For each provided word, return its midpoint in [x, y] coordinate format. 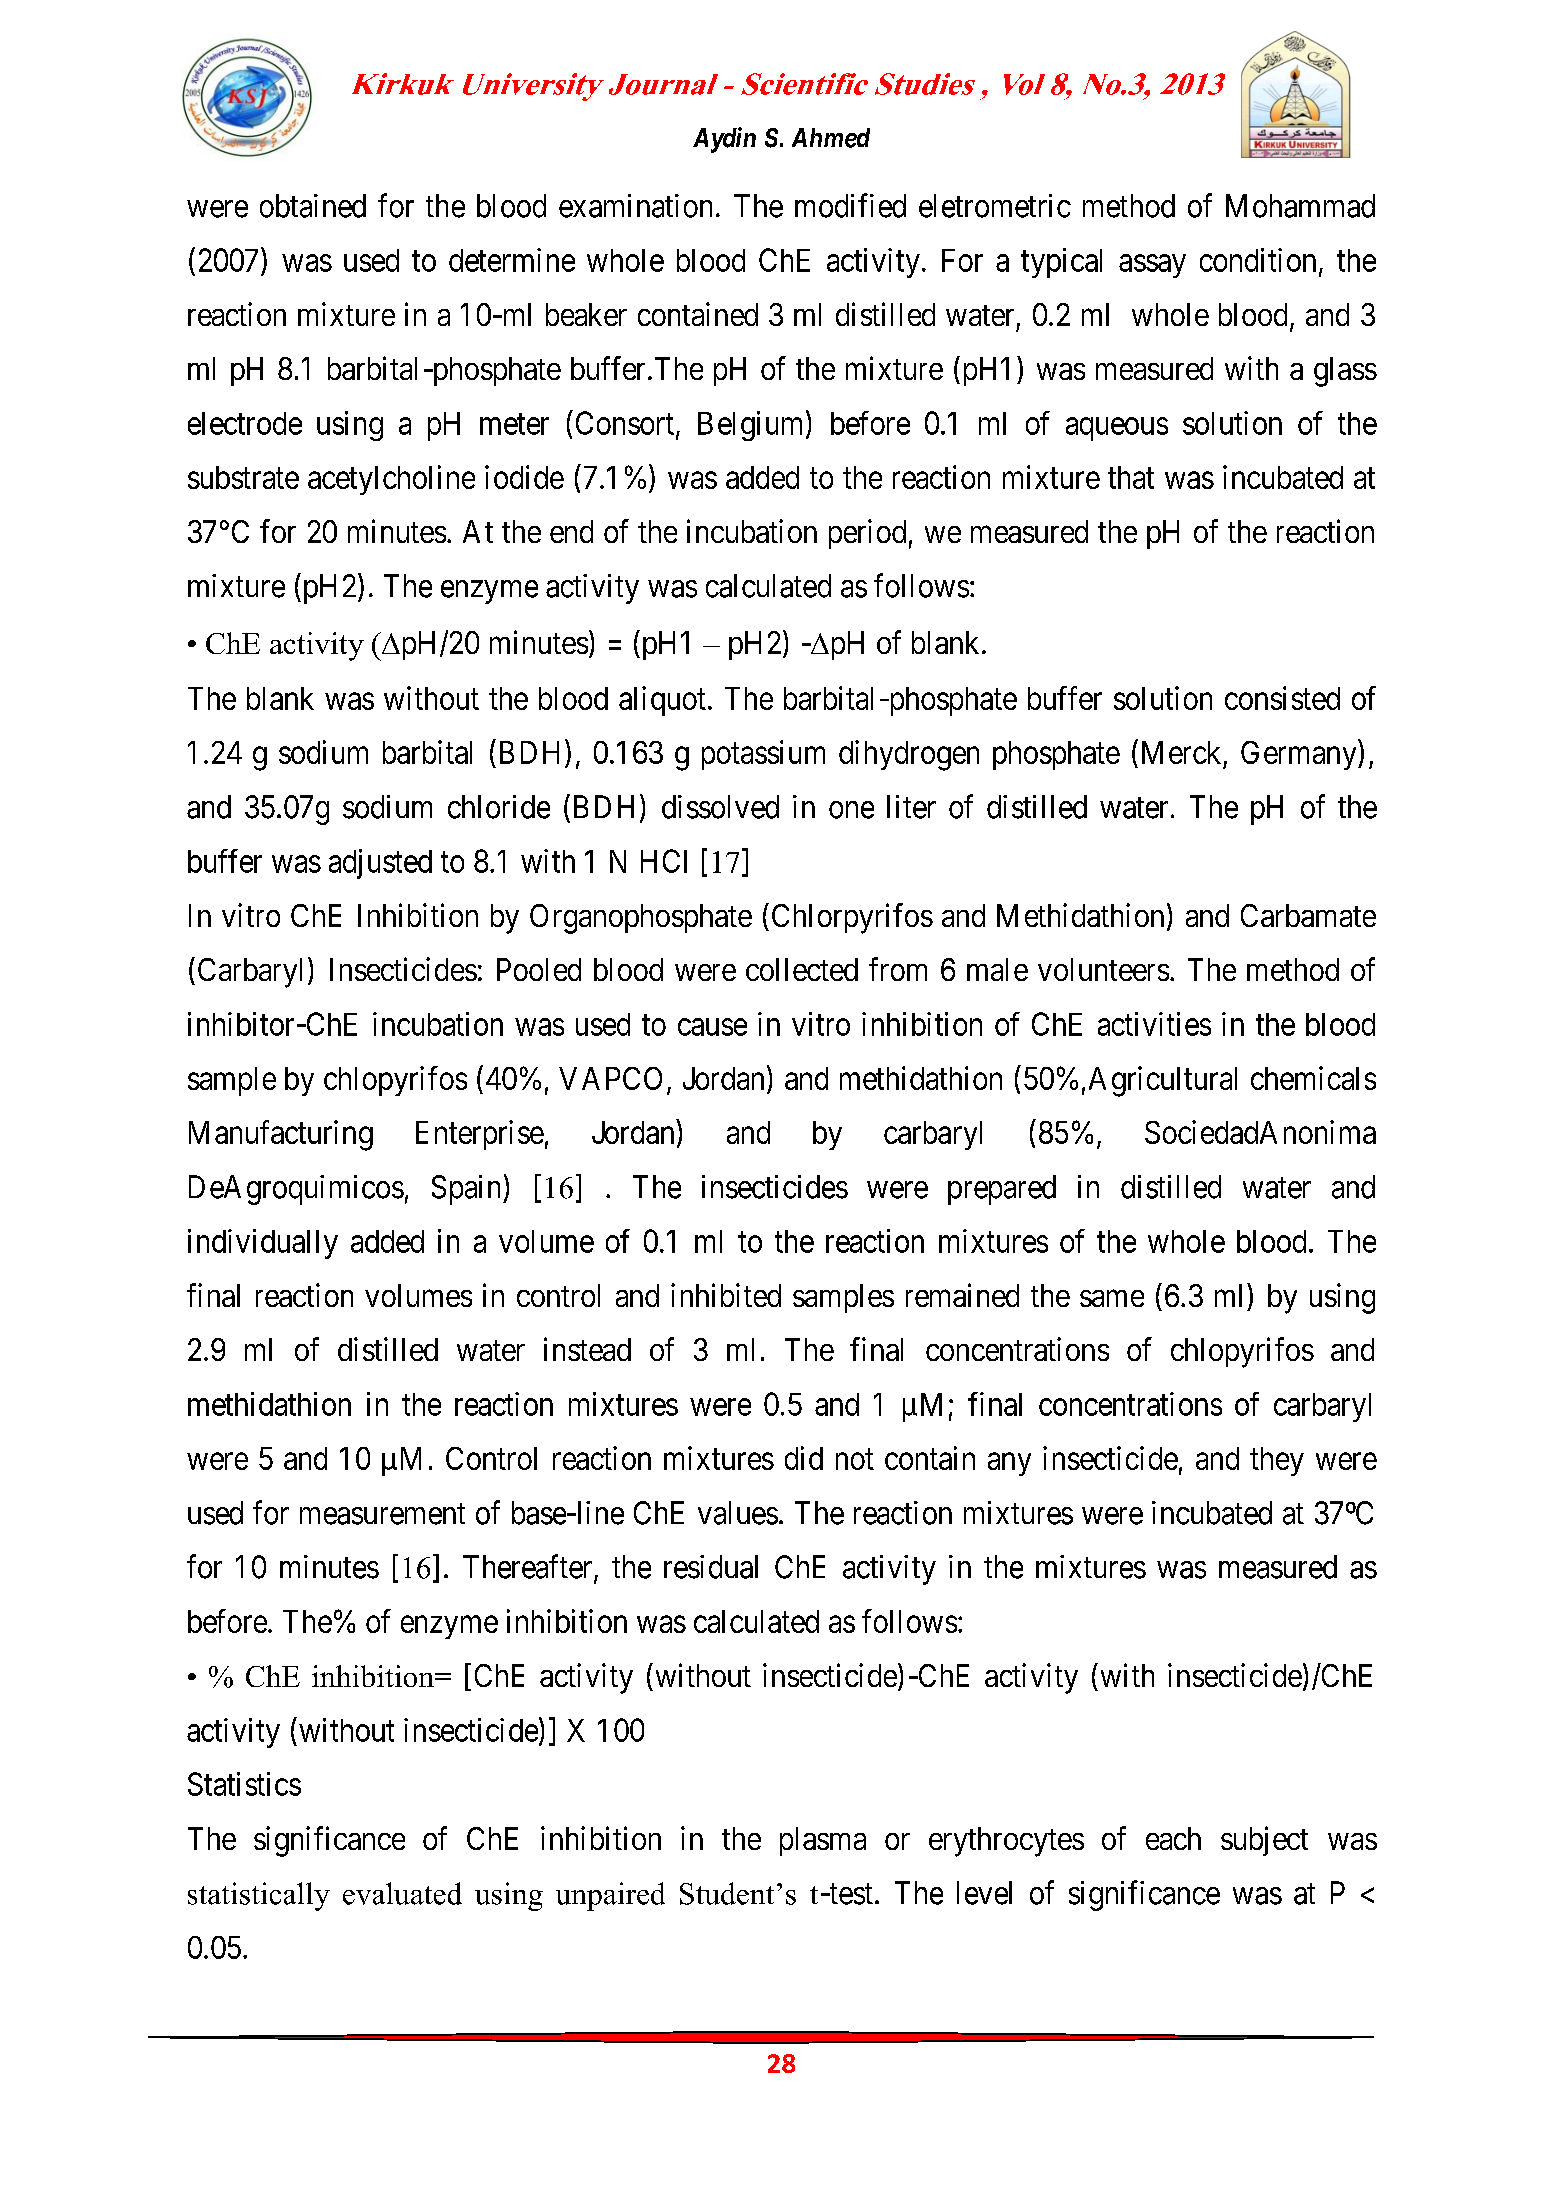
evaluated [402, 1893]
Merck [1181, 752]
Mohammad [1300, 206]
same [1112, 1298]
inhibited [726, 1295]
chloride [499, 807]
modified [850, 205]
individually [263, 1244]
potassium [763, 755]
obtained [313, 206]
